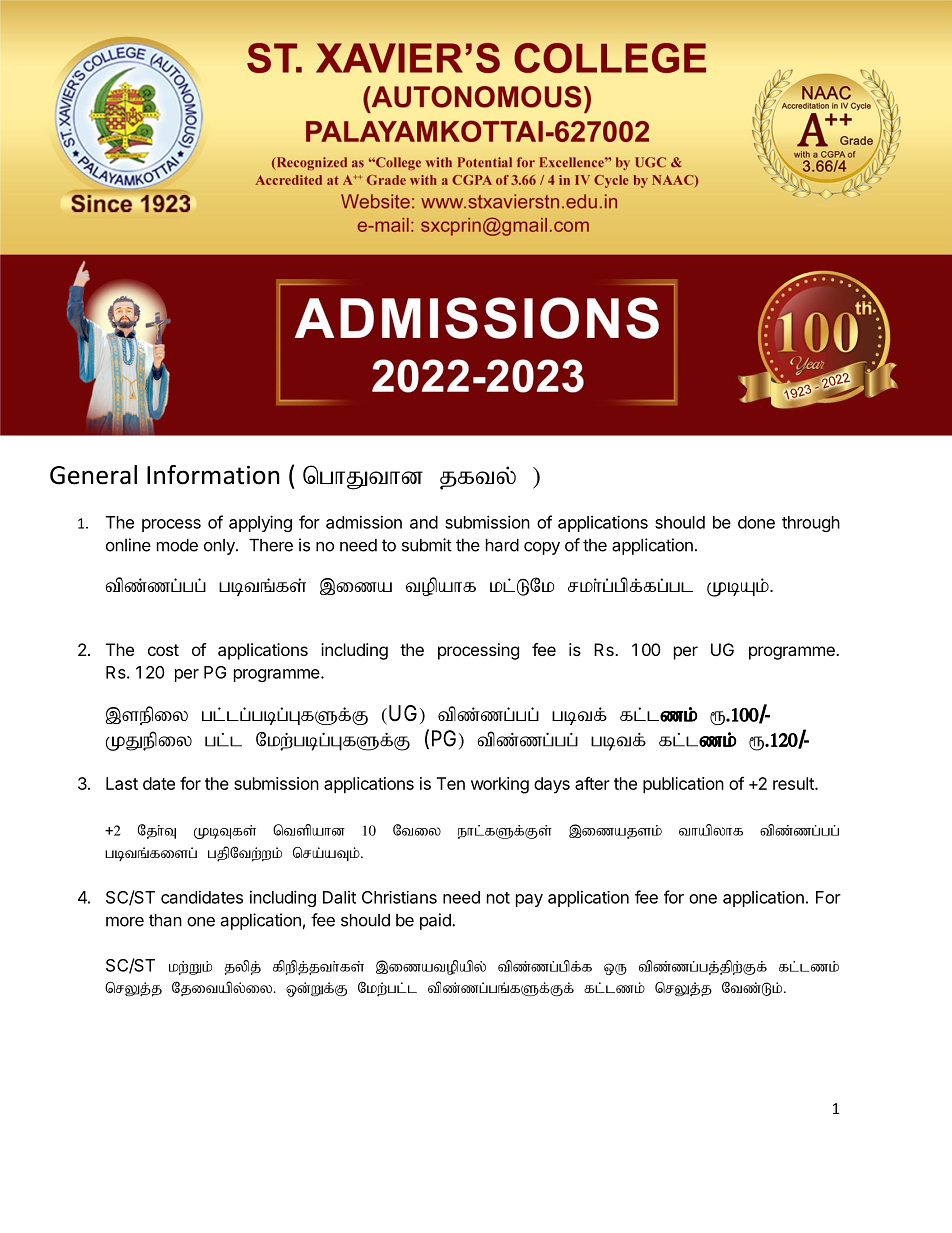 The height and width of the page is (1233, 952). What do you see at coordinates (213, 475) in the page?
I see `Information` at bounding box center [213, 475].
